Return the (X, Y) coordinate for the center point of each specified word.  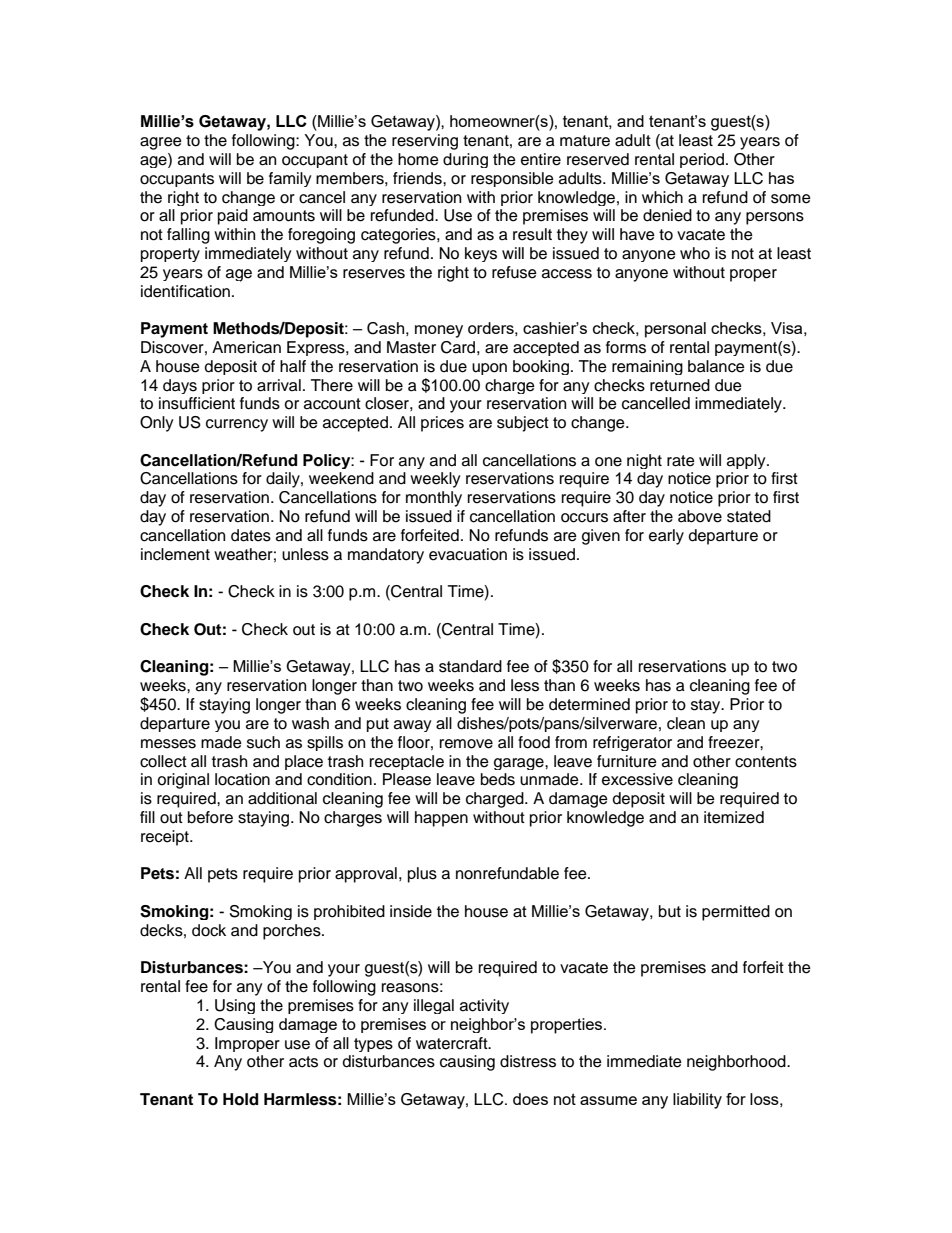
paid (233, 217)
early (666, 537)
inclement (175, 554)
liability (697, 1101)
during (465, 160)
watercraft (453, 1043)
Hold (240, 1099)
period (702, 160)
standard (470, 666)
